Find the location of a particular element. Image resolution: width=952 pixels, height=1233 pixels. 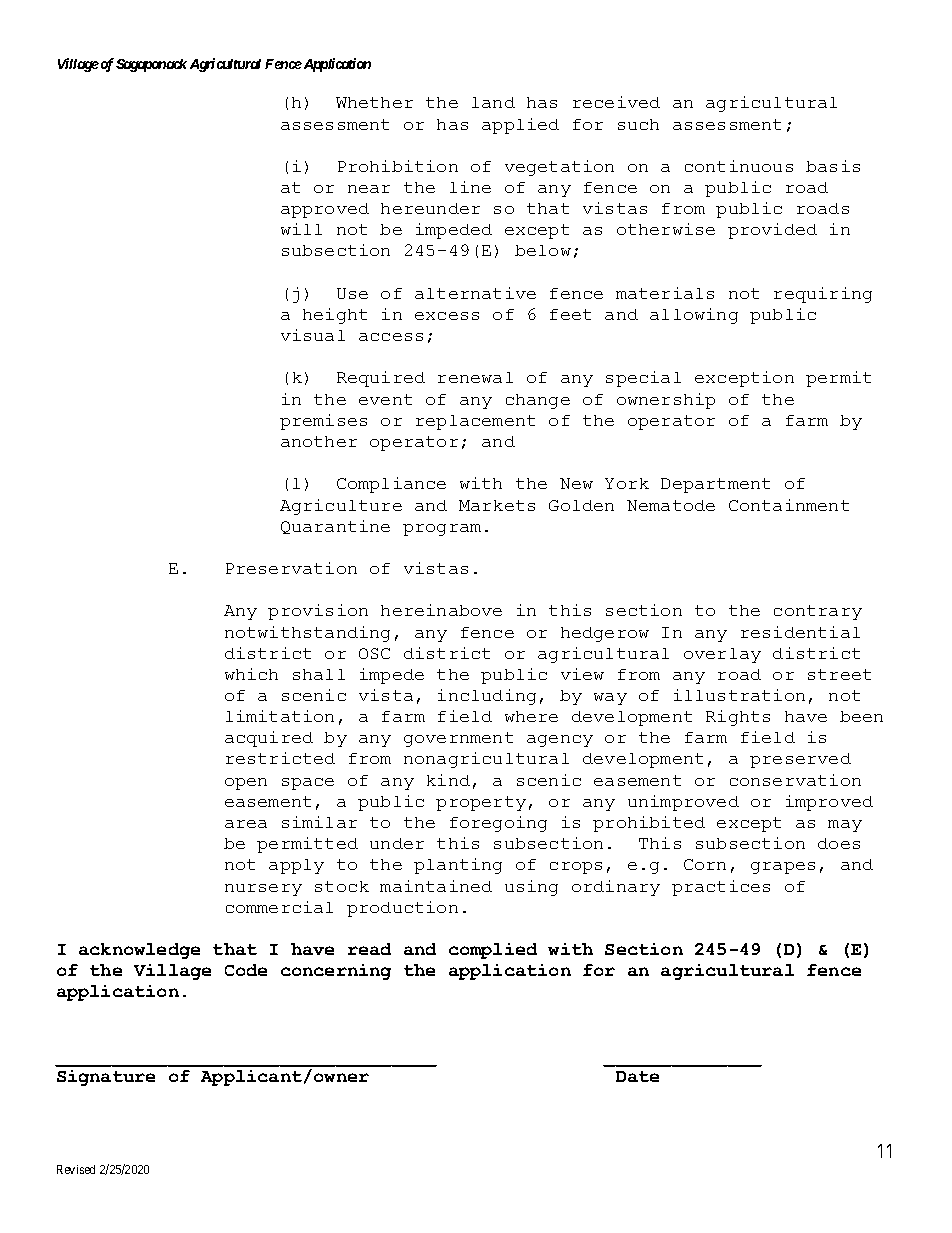

grapes is located at coordinates (783, 868).
